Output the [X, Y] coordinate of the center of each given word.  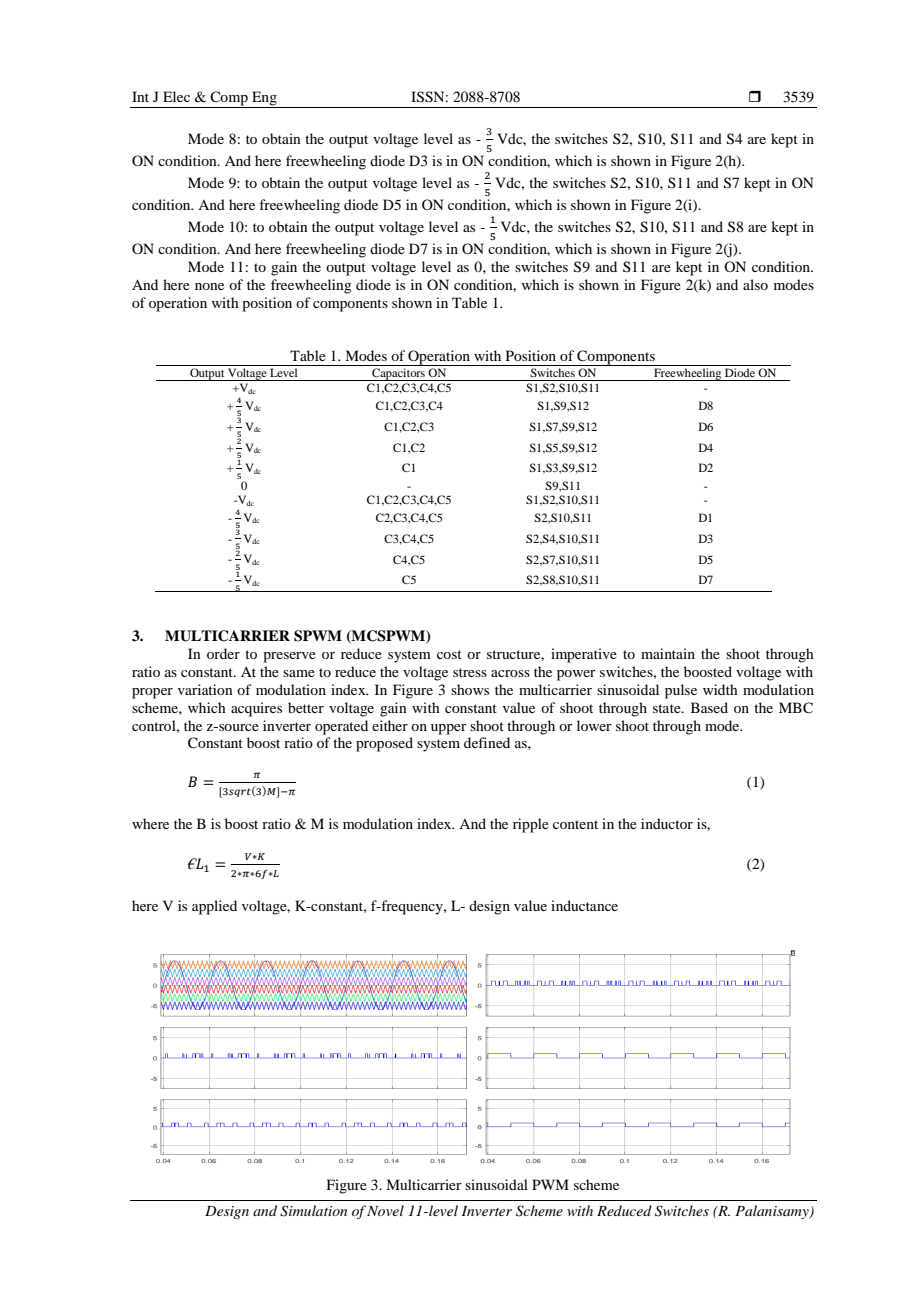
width [720, 689]
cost [449, 654]
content [575, 824]
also [755, 284]
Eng [264, 99]
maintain [668, 653]
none [209, 286]
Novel [385, 1210]
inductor [667, 823]
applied [214, 907]
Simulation [313, 1211]
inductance [584, 905]
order [223, 653]
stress [470, 672]
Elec [176, 96]
